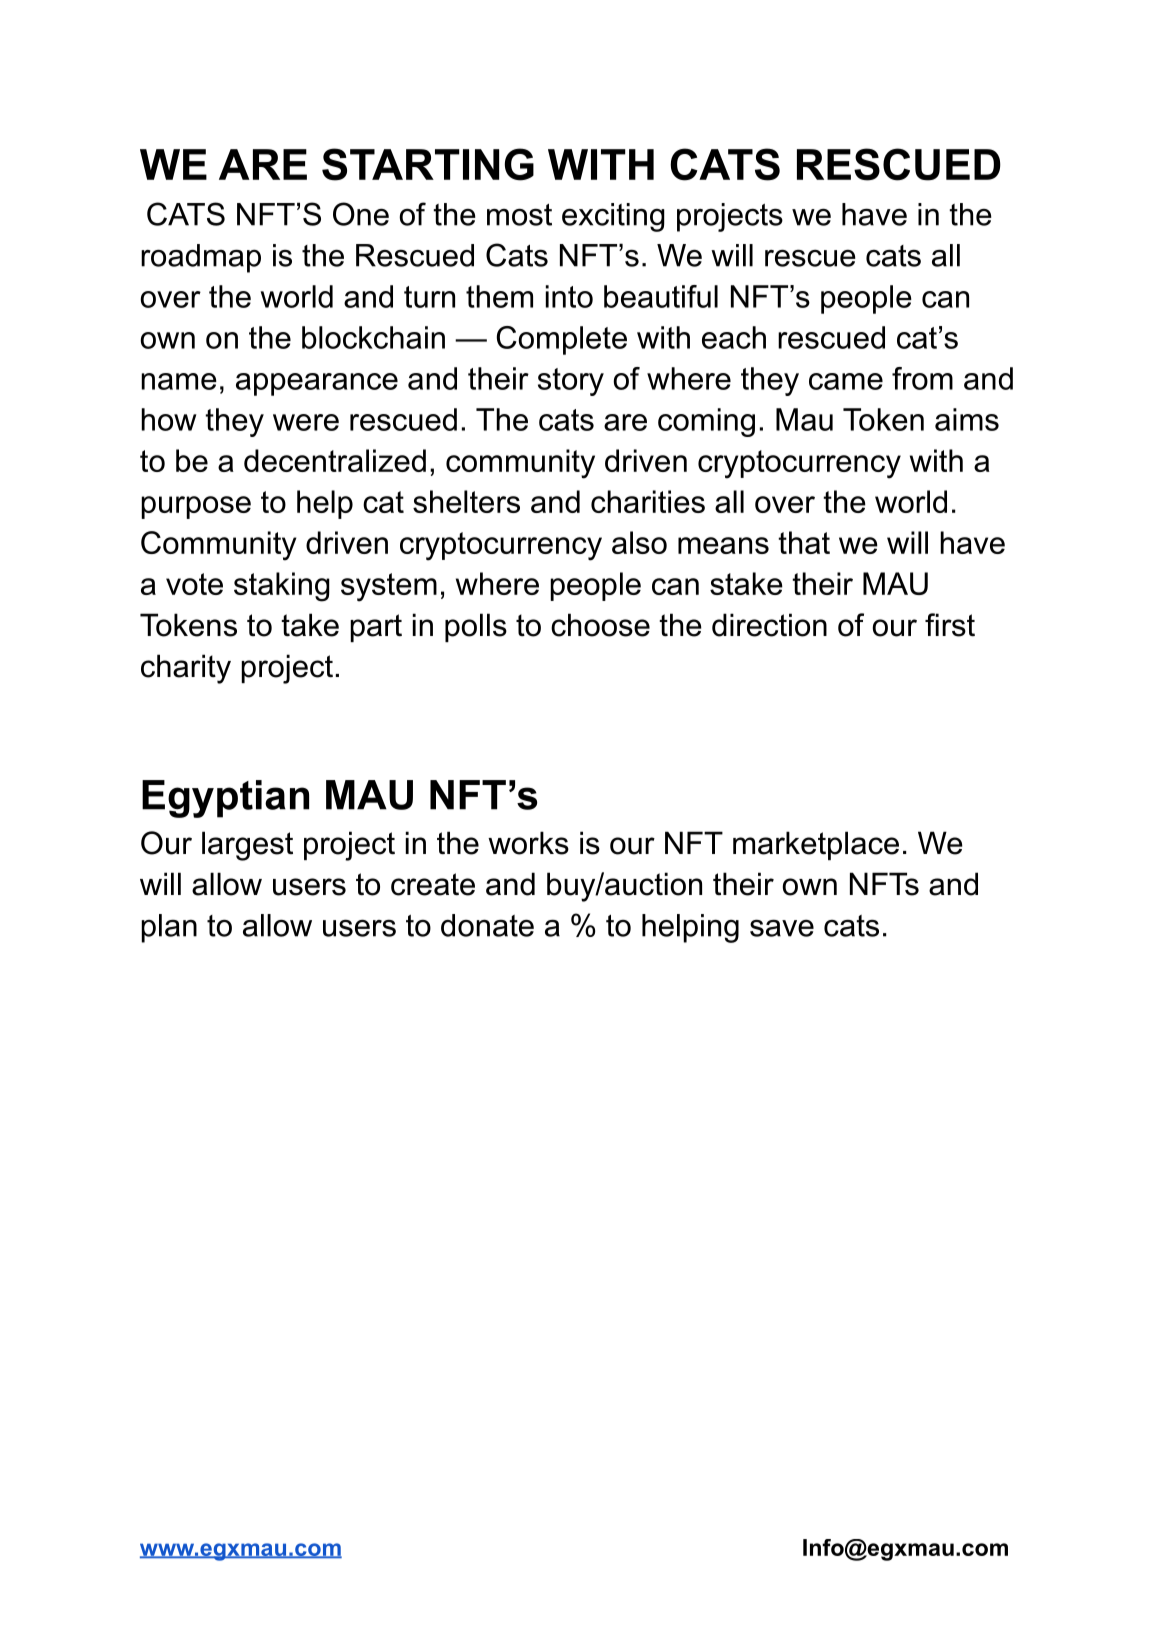 This document has width=1157, height=1634. I want to click on plan, so click(169, 928).
